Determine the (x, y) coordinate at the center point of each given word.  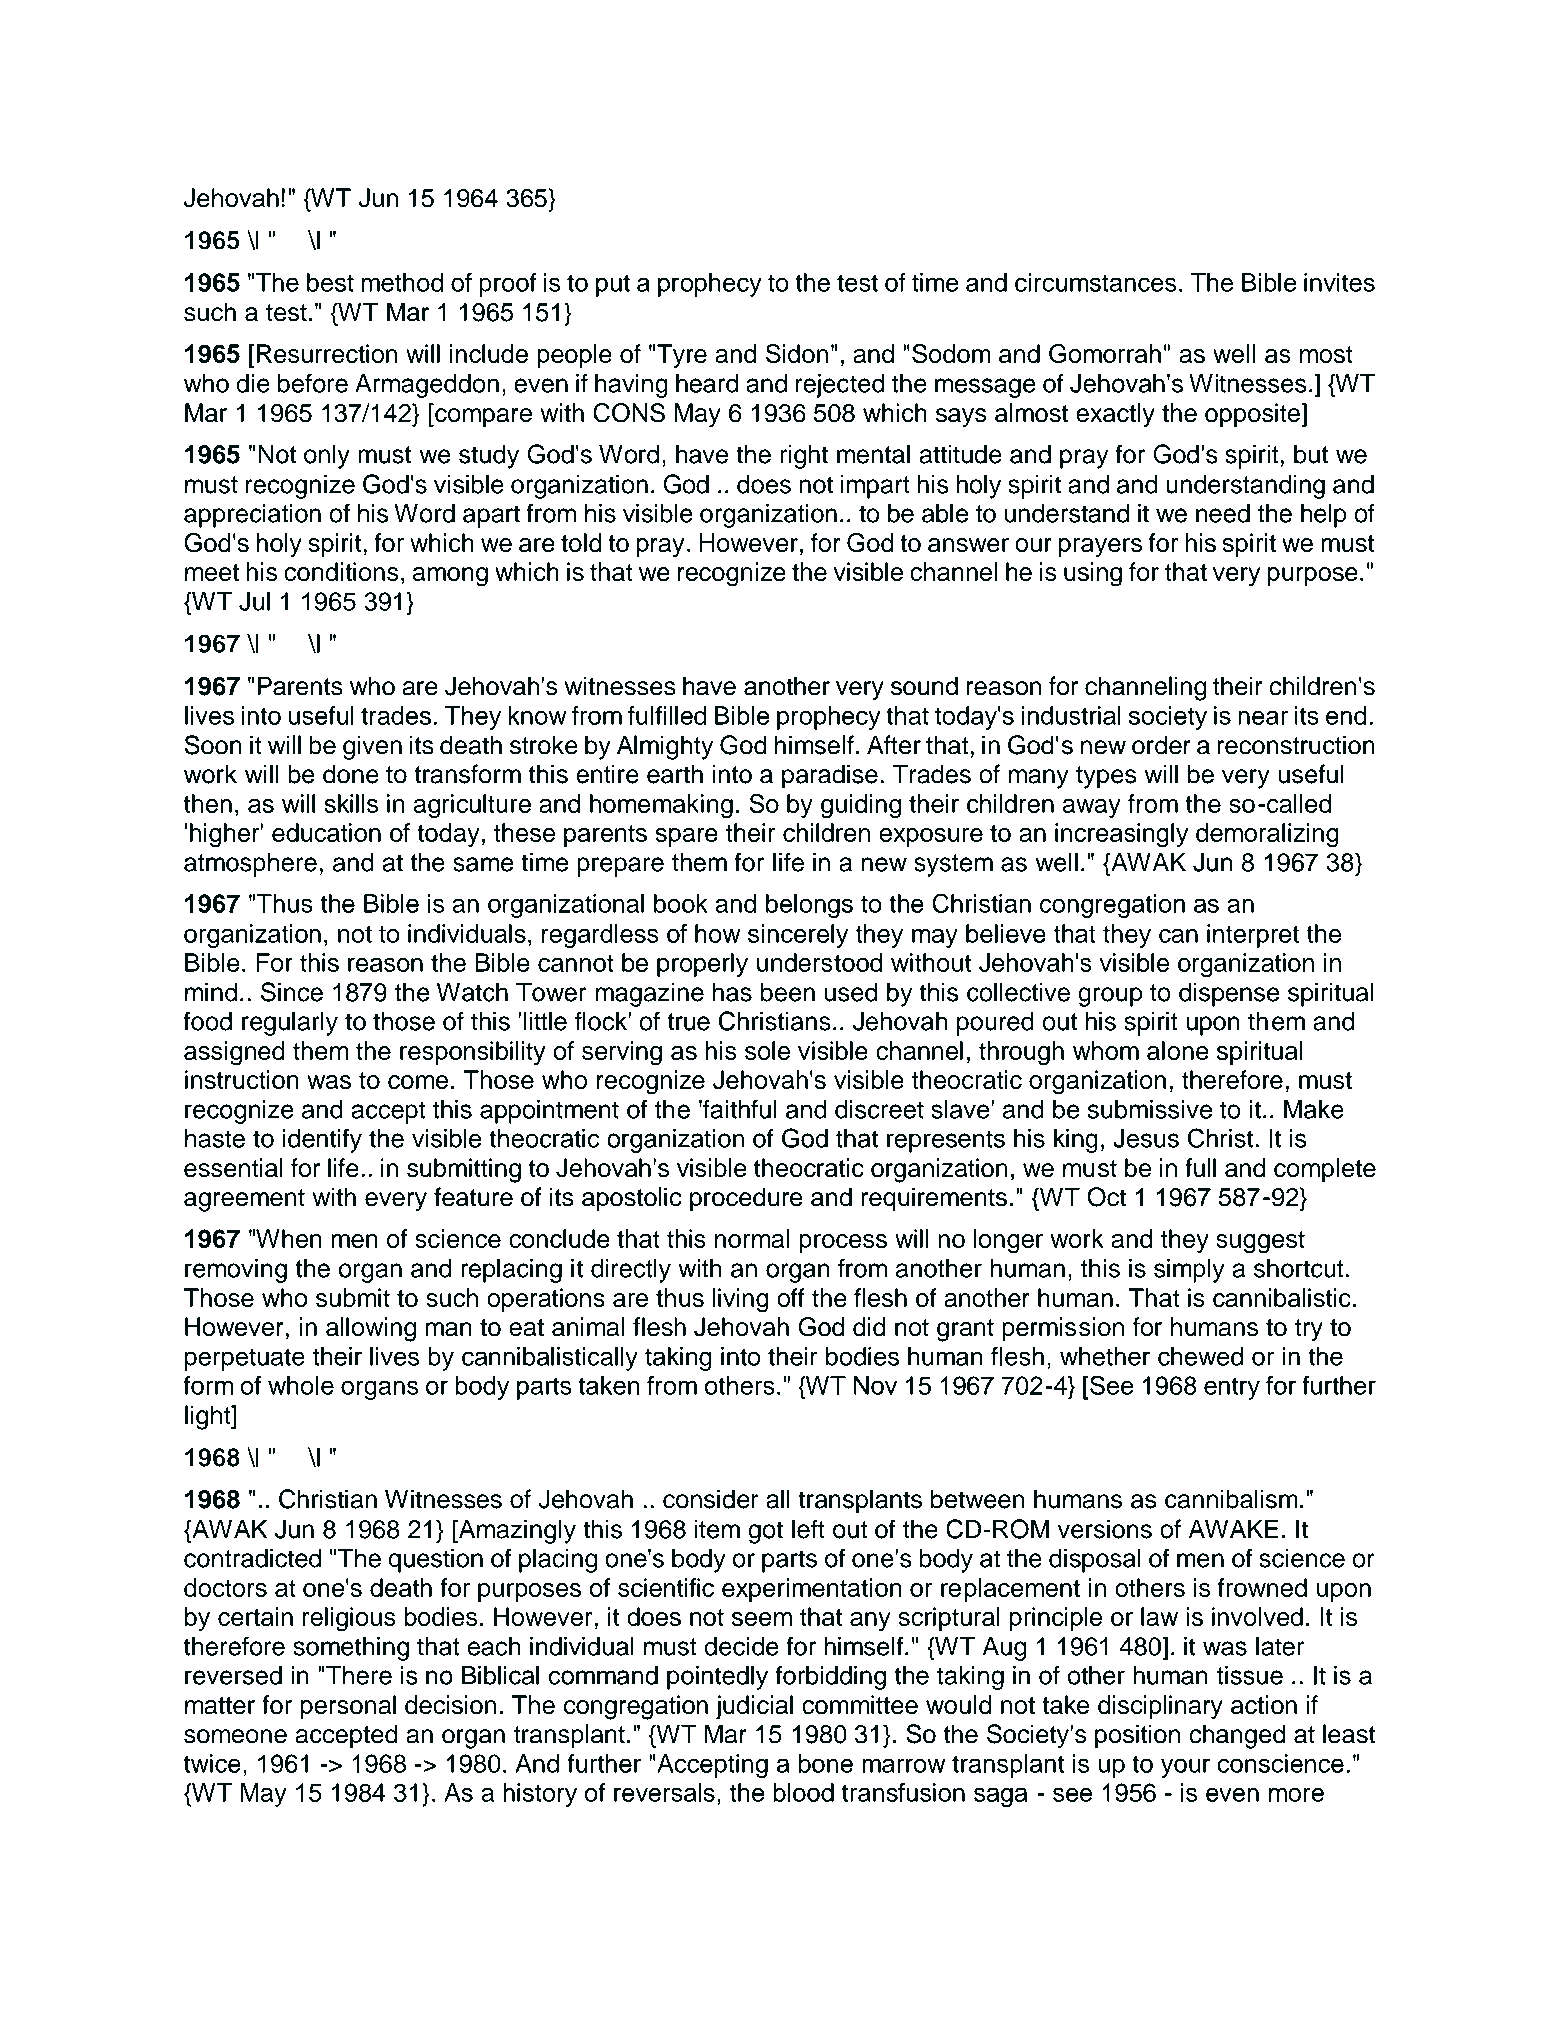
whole (301, 1385)
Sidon (797, 354)
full (1200, 1168)
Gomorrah (1105, 354)
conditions (341, 572)
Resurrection (327, 353)
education (326, 832)
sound (924, 686)
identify (322, 1140)
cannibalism (1231, 1499)
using (1093, 574)
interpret (1253, 936)
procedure (746, 1199)
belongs (809, 906)
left (808, 1529)
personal (348, 1707)
